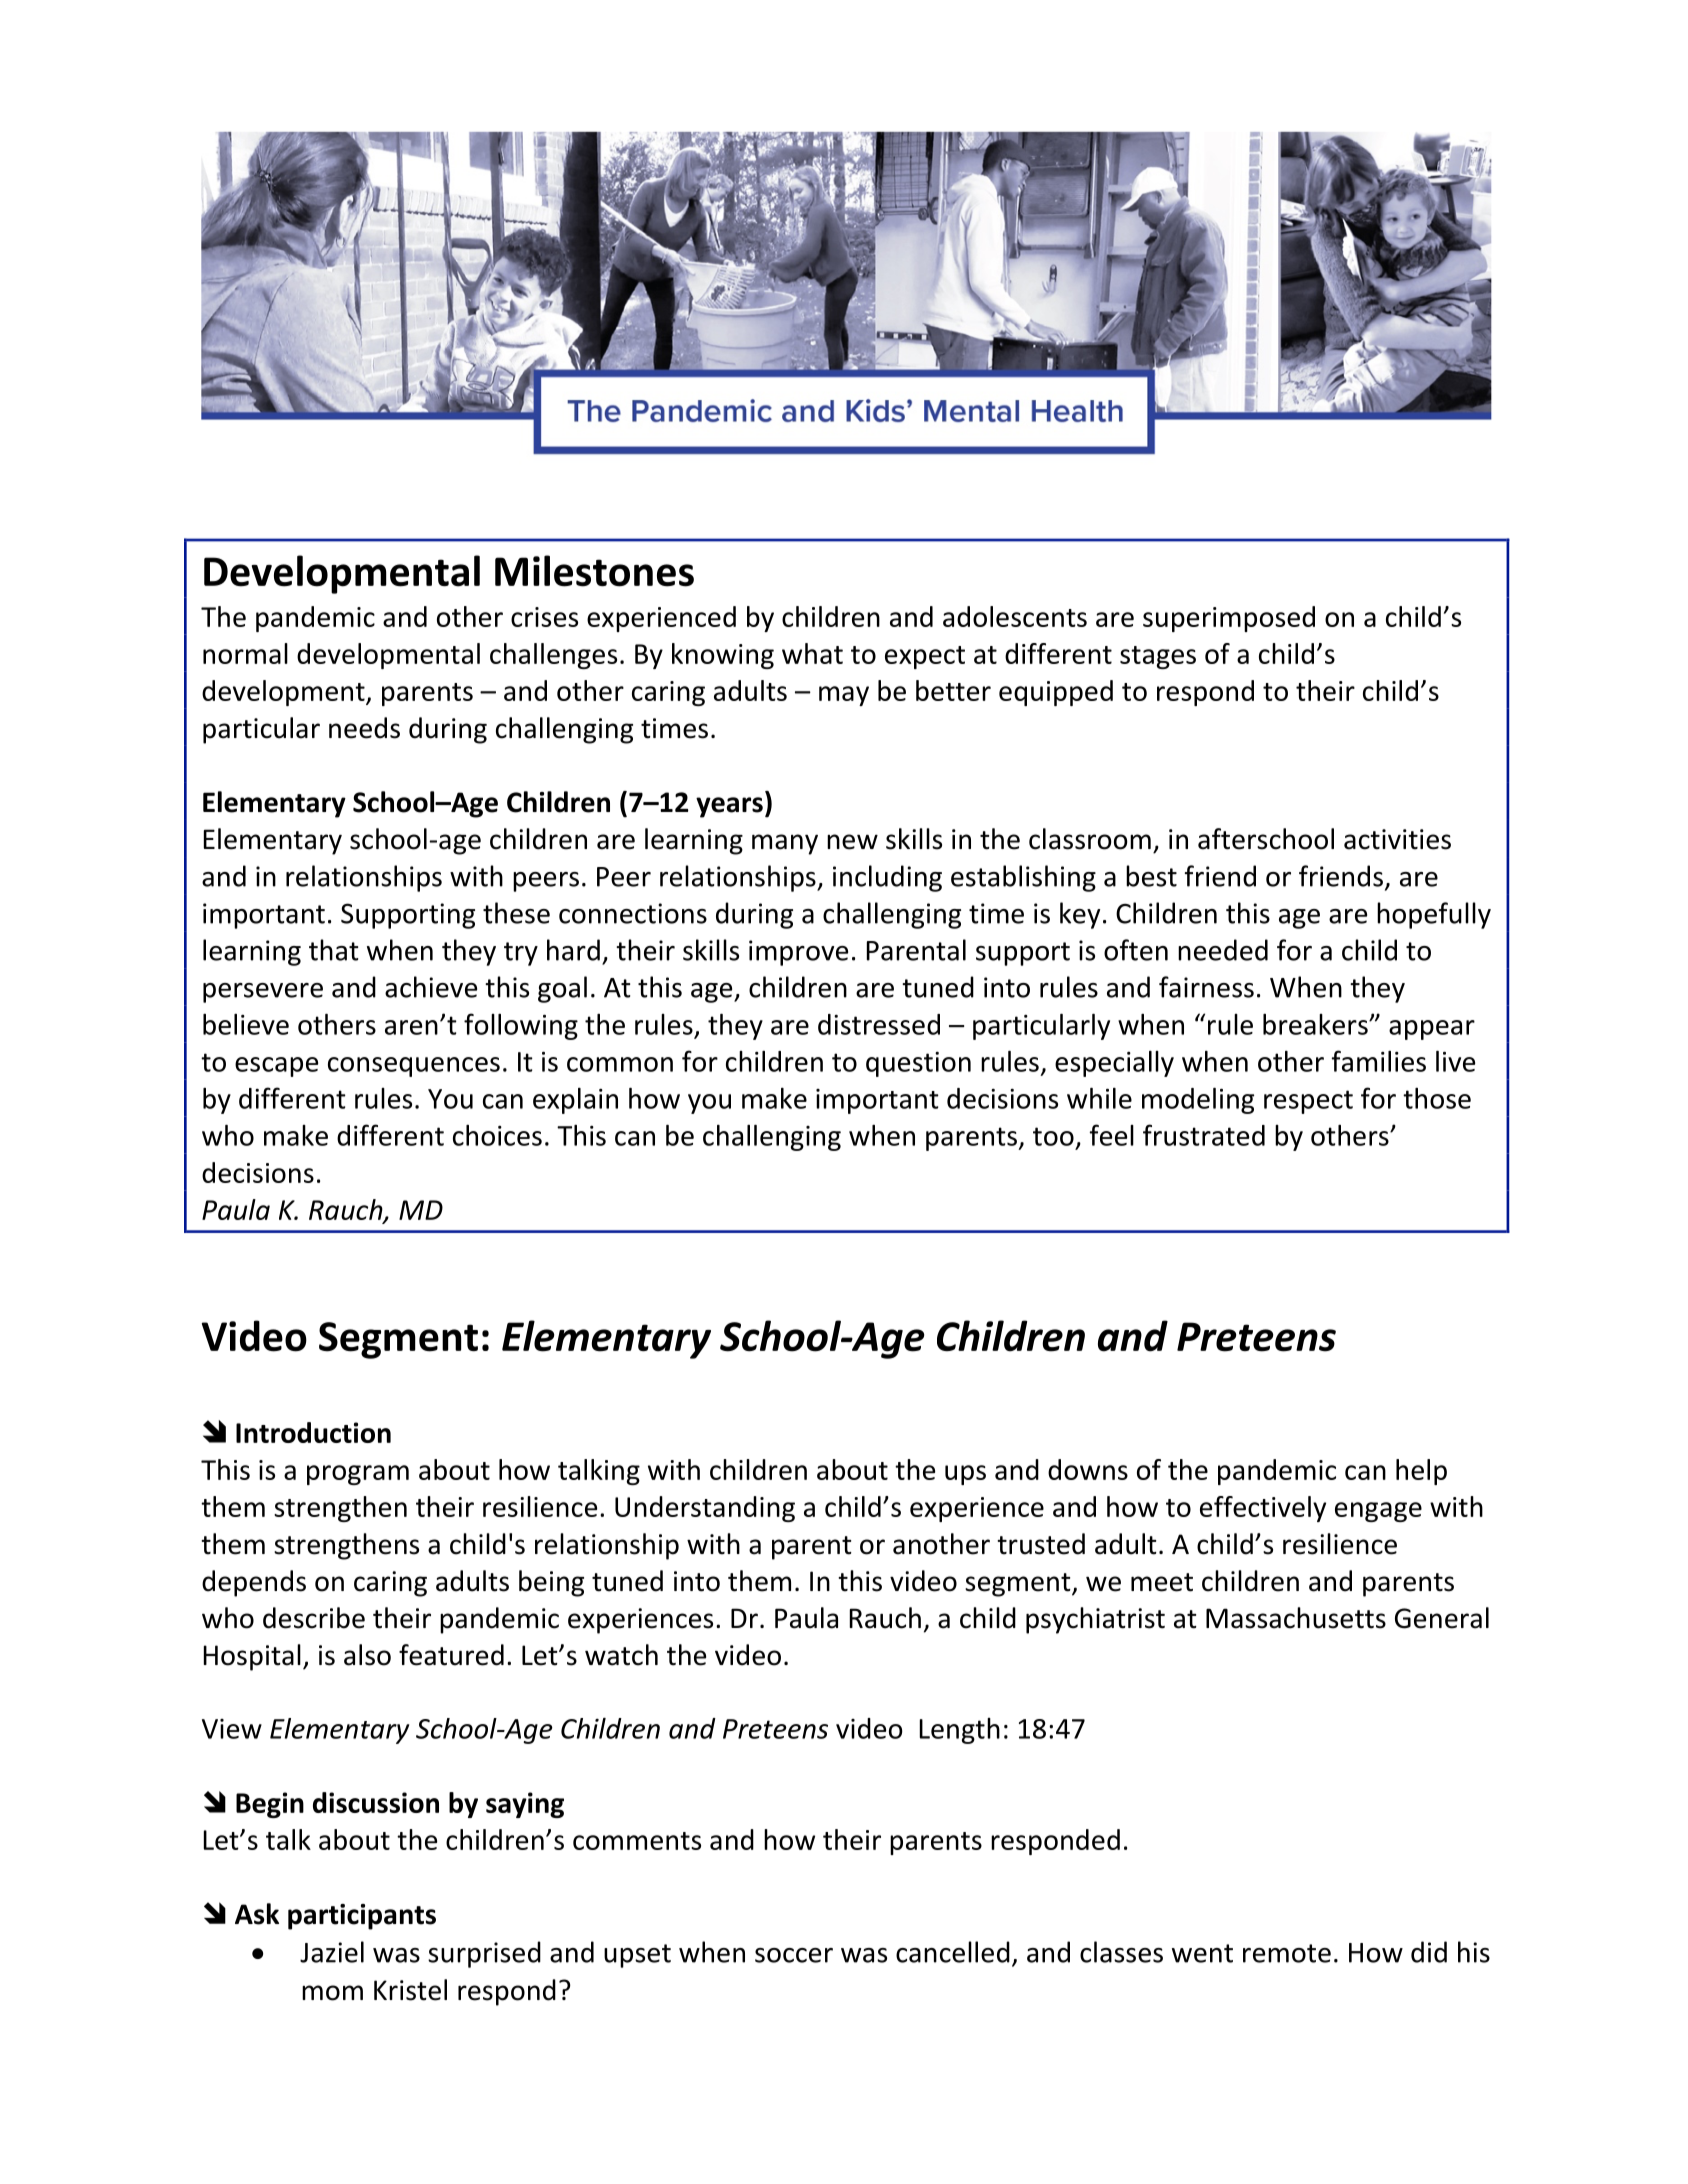 The width and height of the page is (1688, 2184). What do you see at coordinates (1229, 619) in the page?
I see `superimposed` at bounding box center [1229, 619].
